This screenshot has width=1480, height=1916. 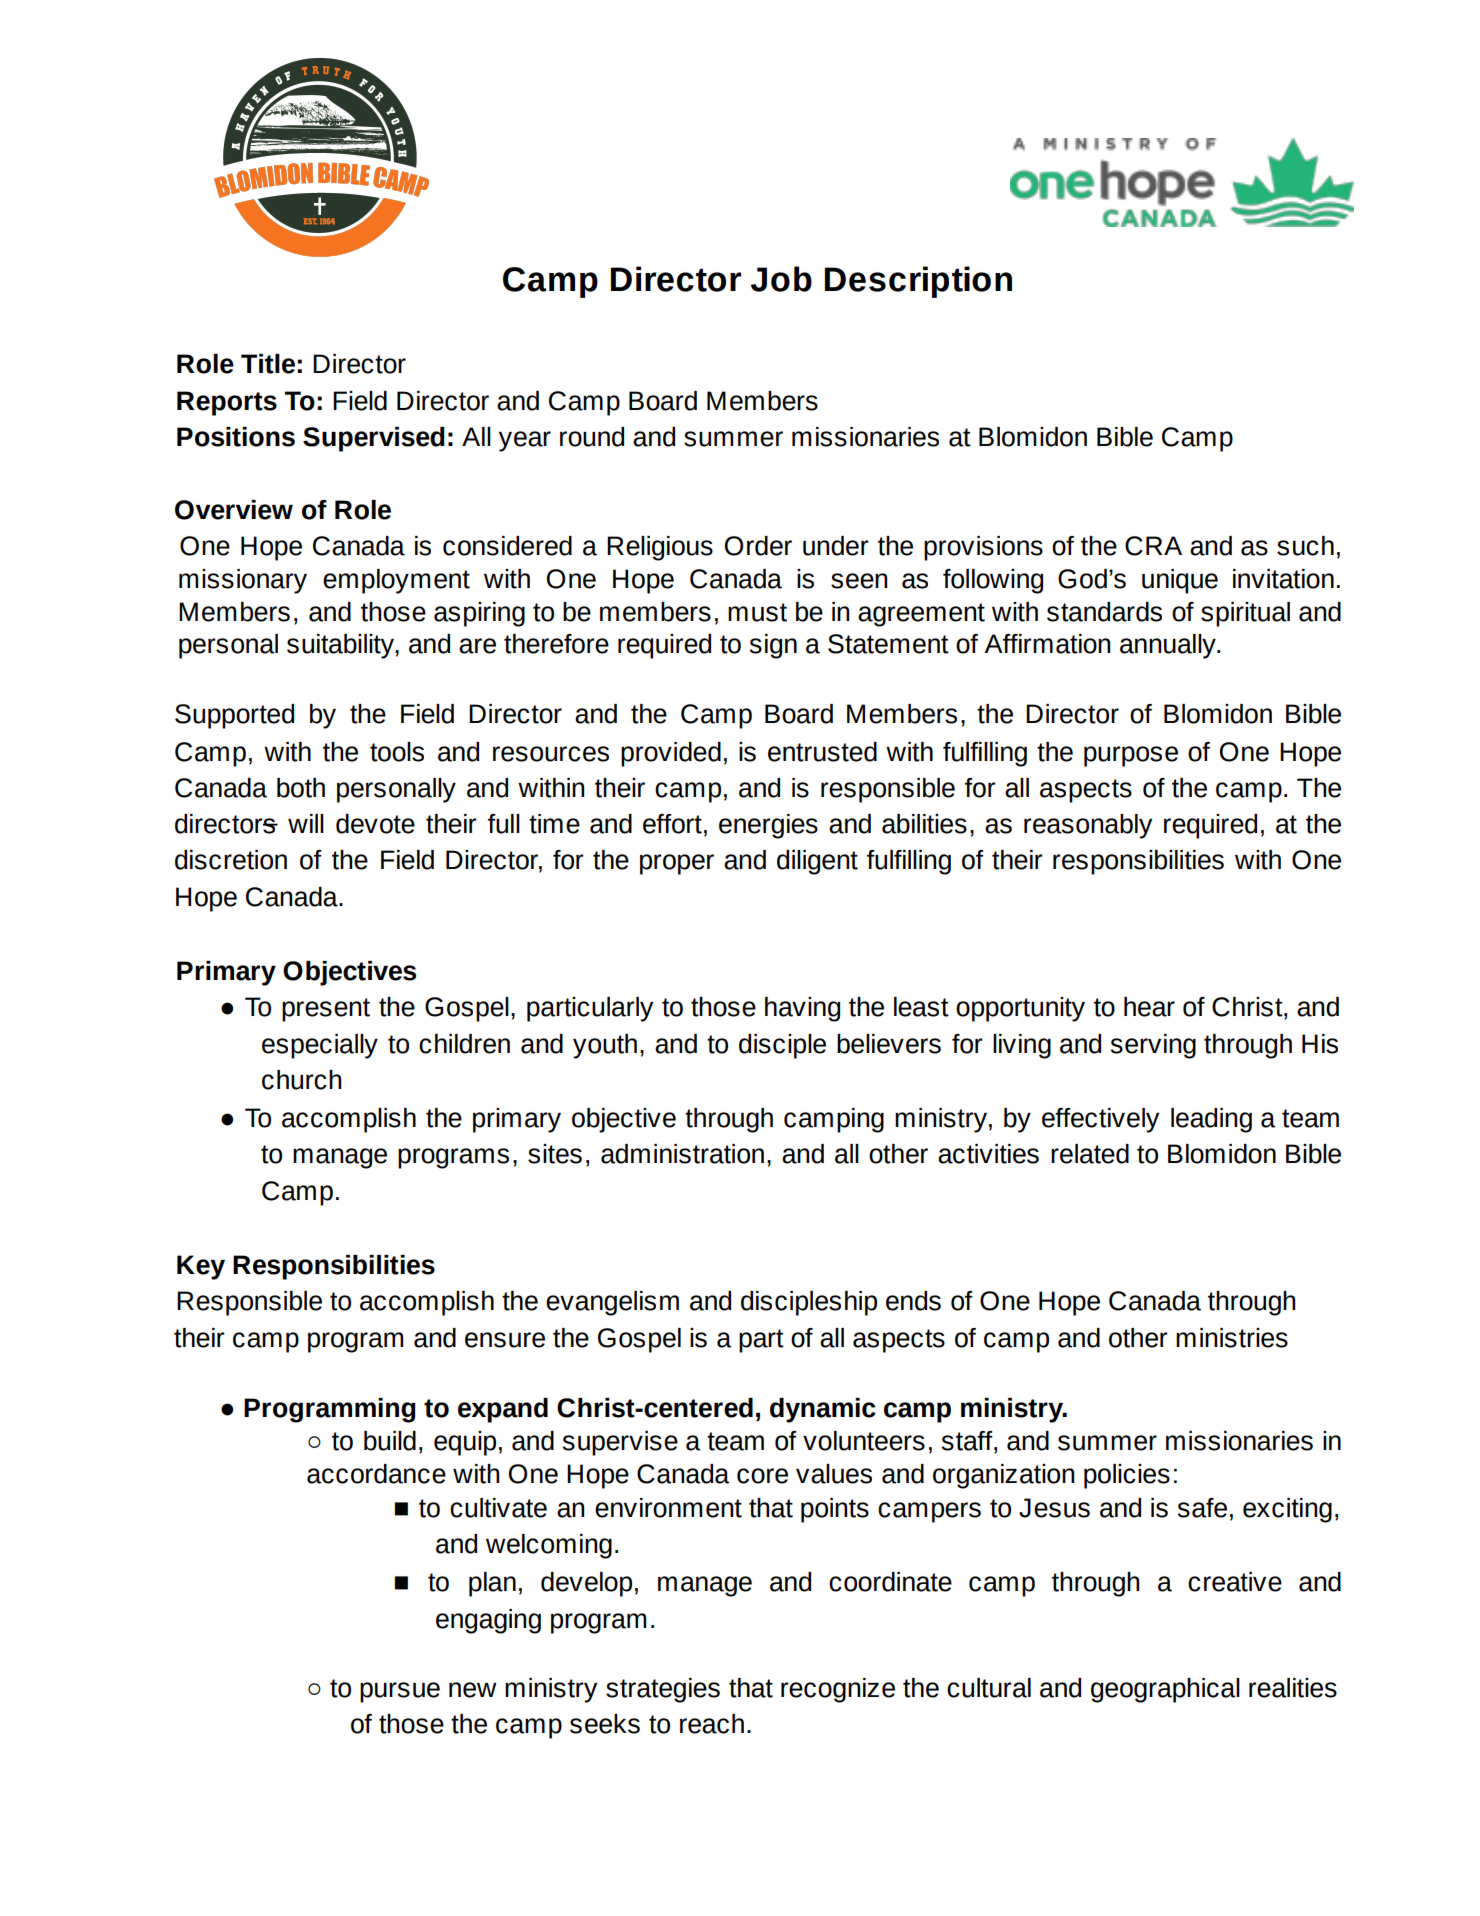 What do you see at coordinates (201, 1267) in the screenshot?
I see `Key` at bounding box center [201, 1267].
